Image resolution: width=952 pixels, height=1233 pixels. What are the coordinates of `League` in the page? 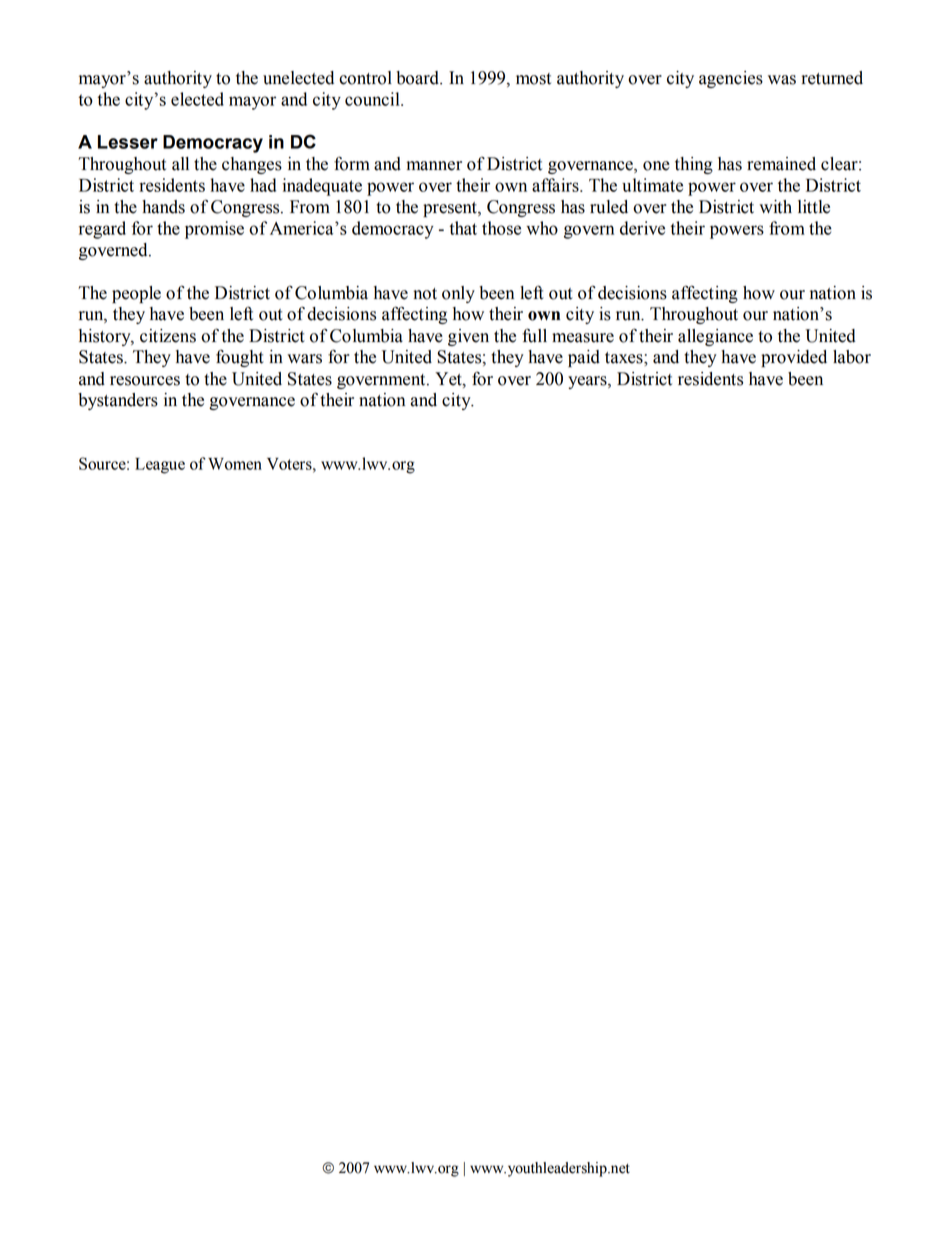 It's located at (160, 466).
